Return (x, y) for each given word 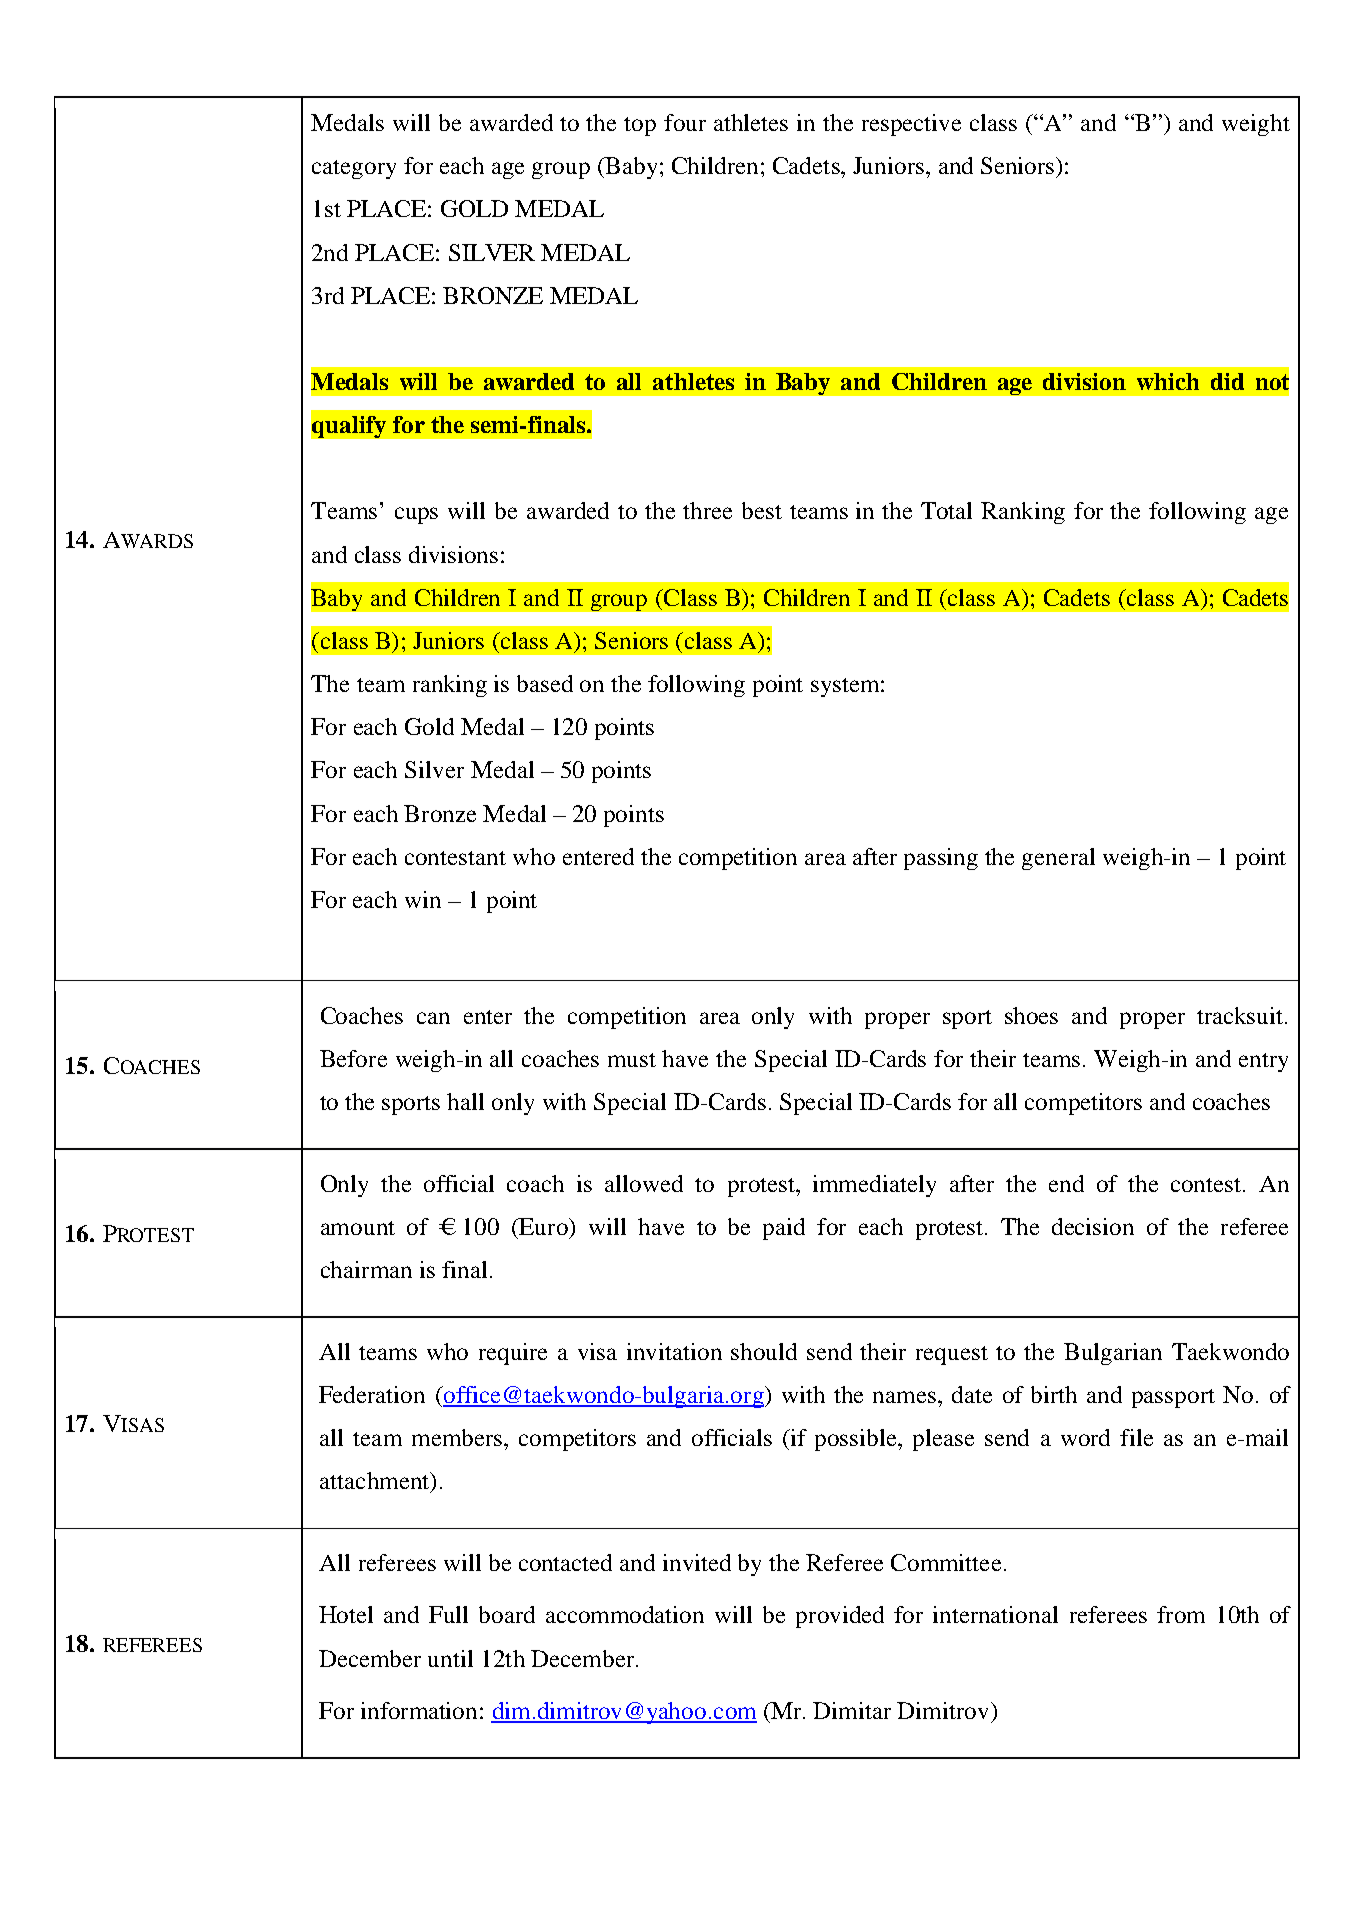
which (1168, 381)
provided (840, 1617)
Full (448, 1614)
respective (911, 125)
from (1181, 1614)
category (354, 169)
